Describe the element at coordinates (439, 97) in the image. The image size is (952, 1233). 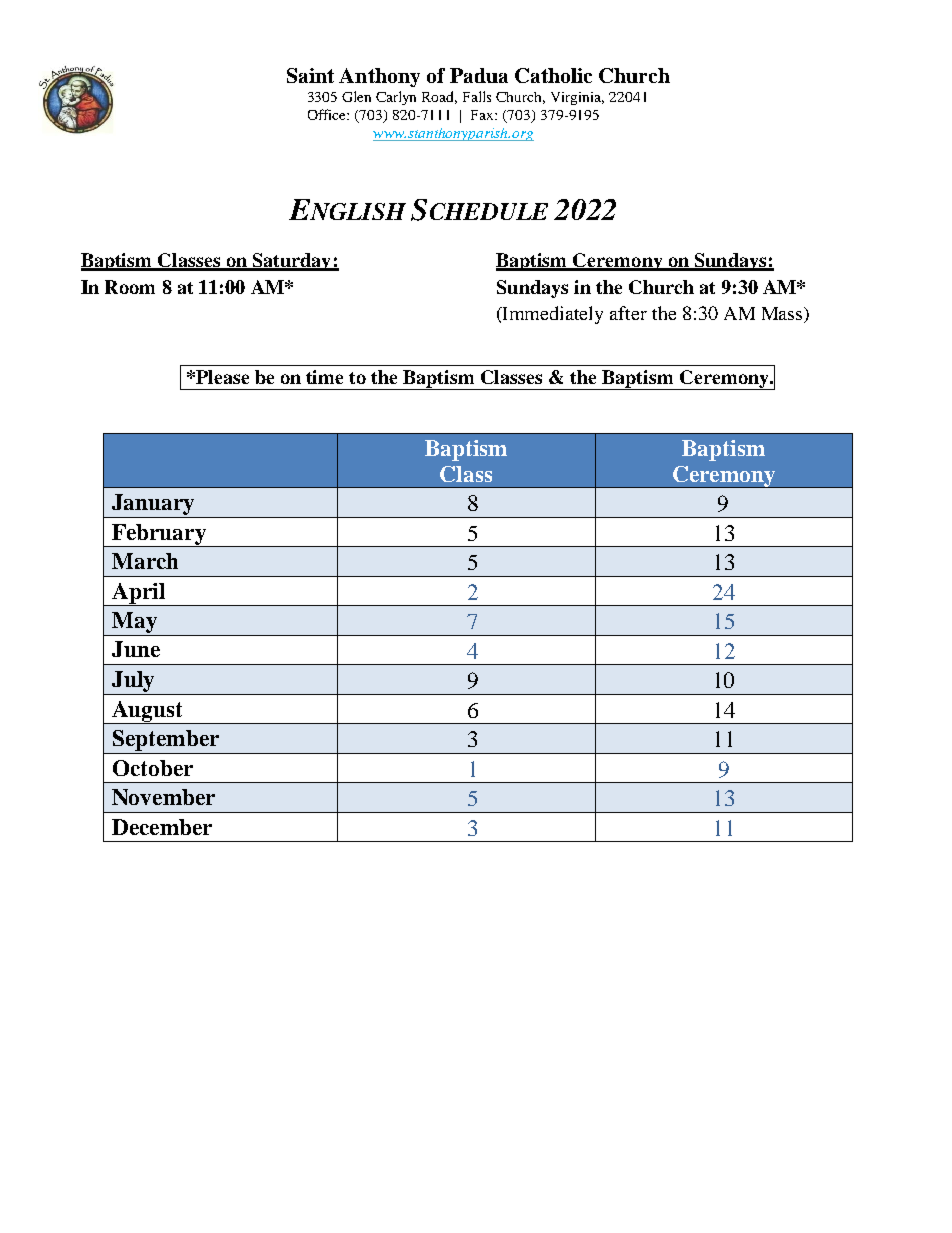
I see `Road` at that location.
